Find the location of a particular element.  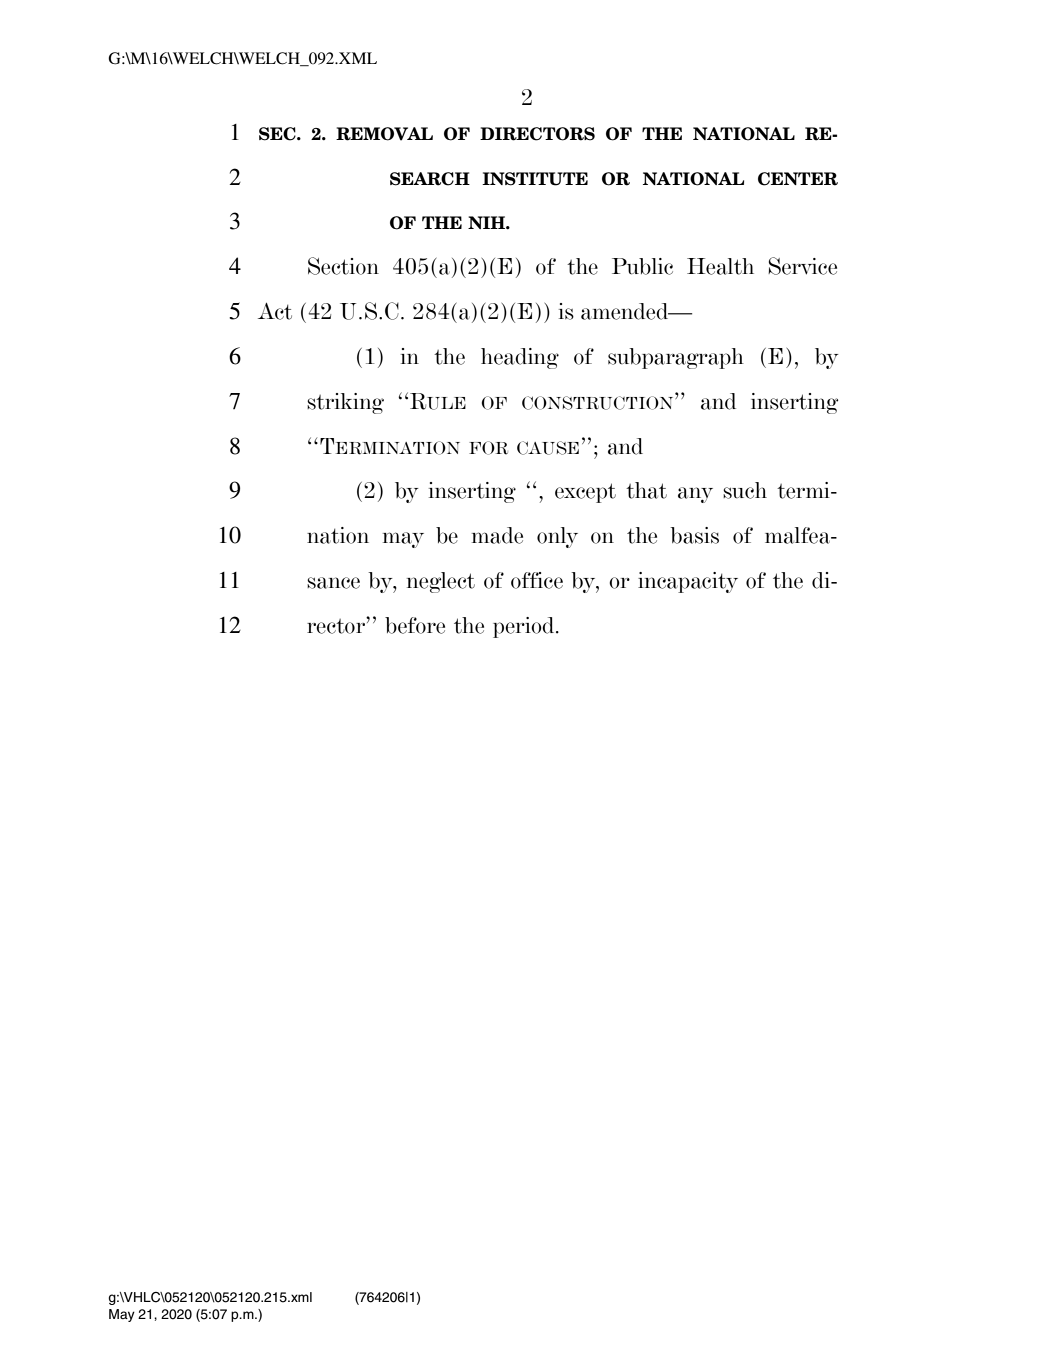

REMOVAL is located at coordinates (384, 134).
